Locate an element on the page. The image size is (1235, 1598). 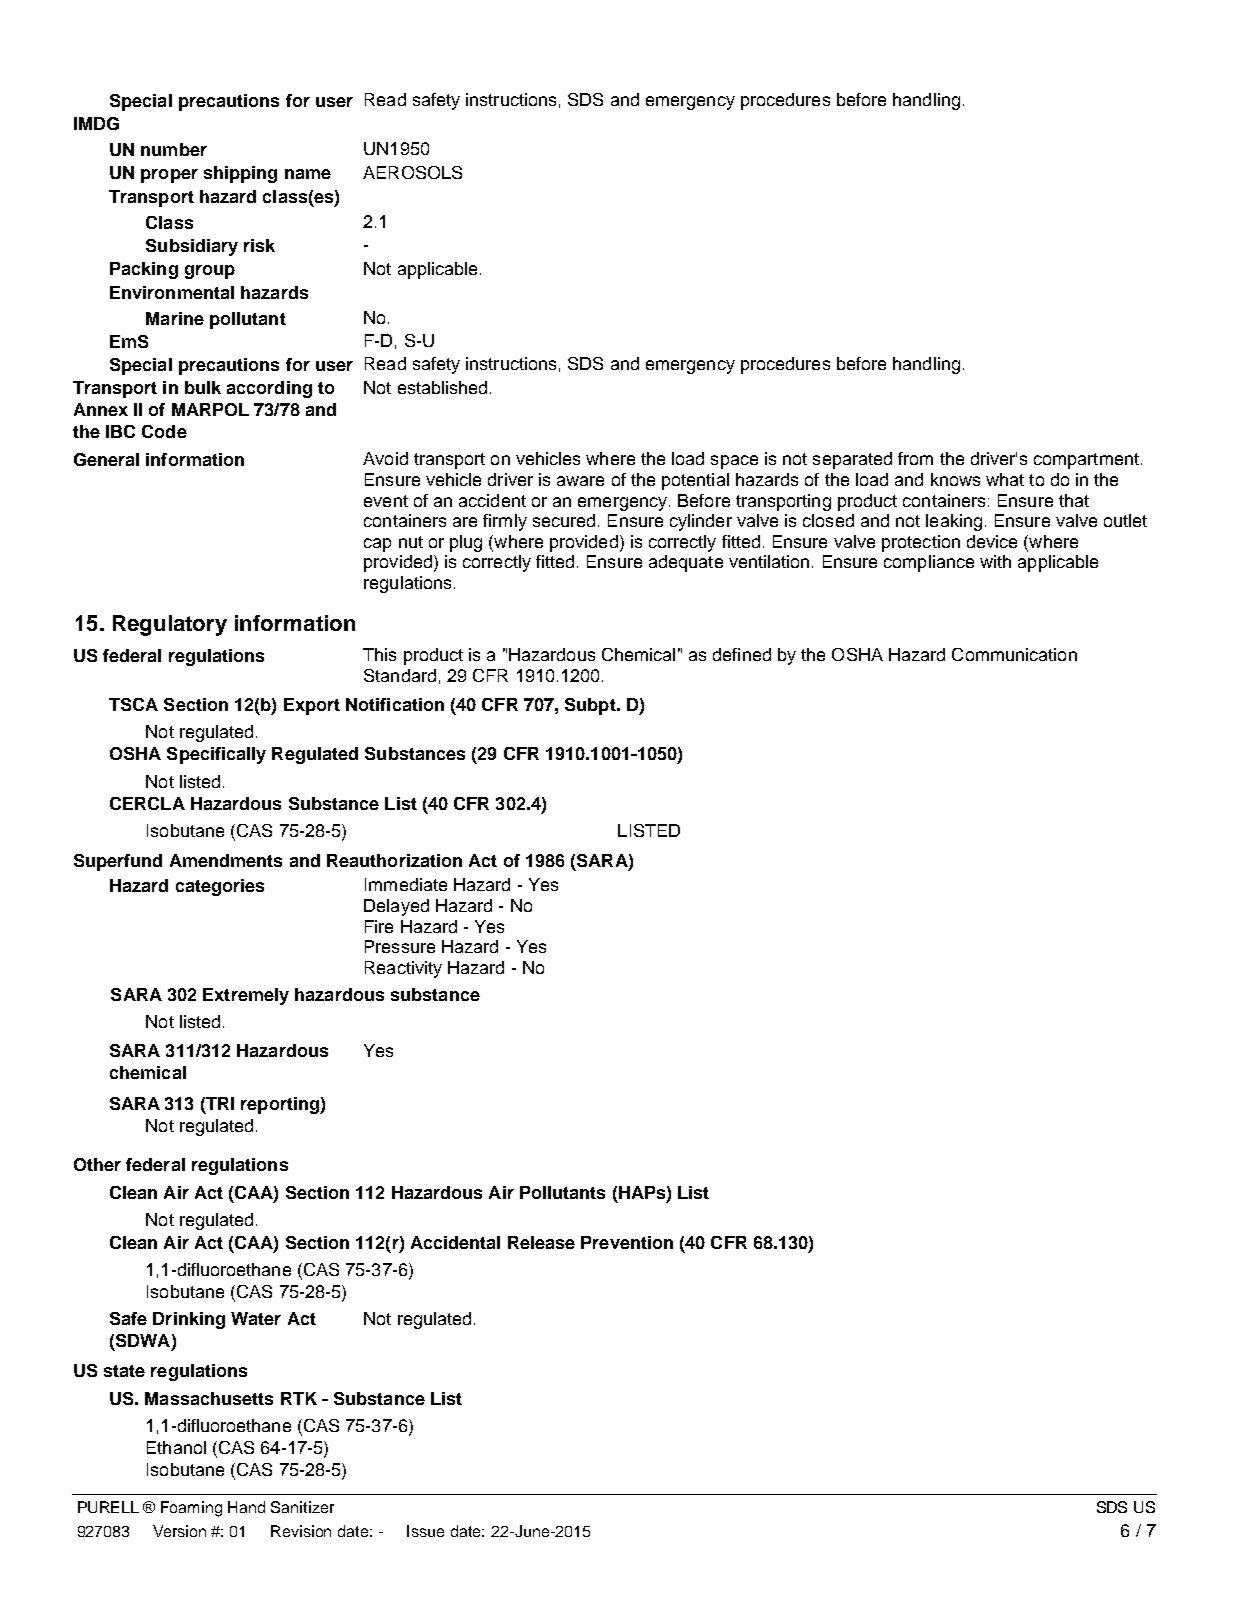
Code is located at coordinates (164, 431).
